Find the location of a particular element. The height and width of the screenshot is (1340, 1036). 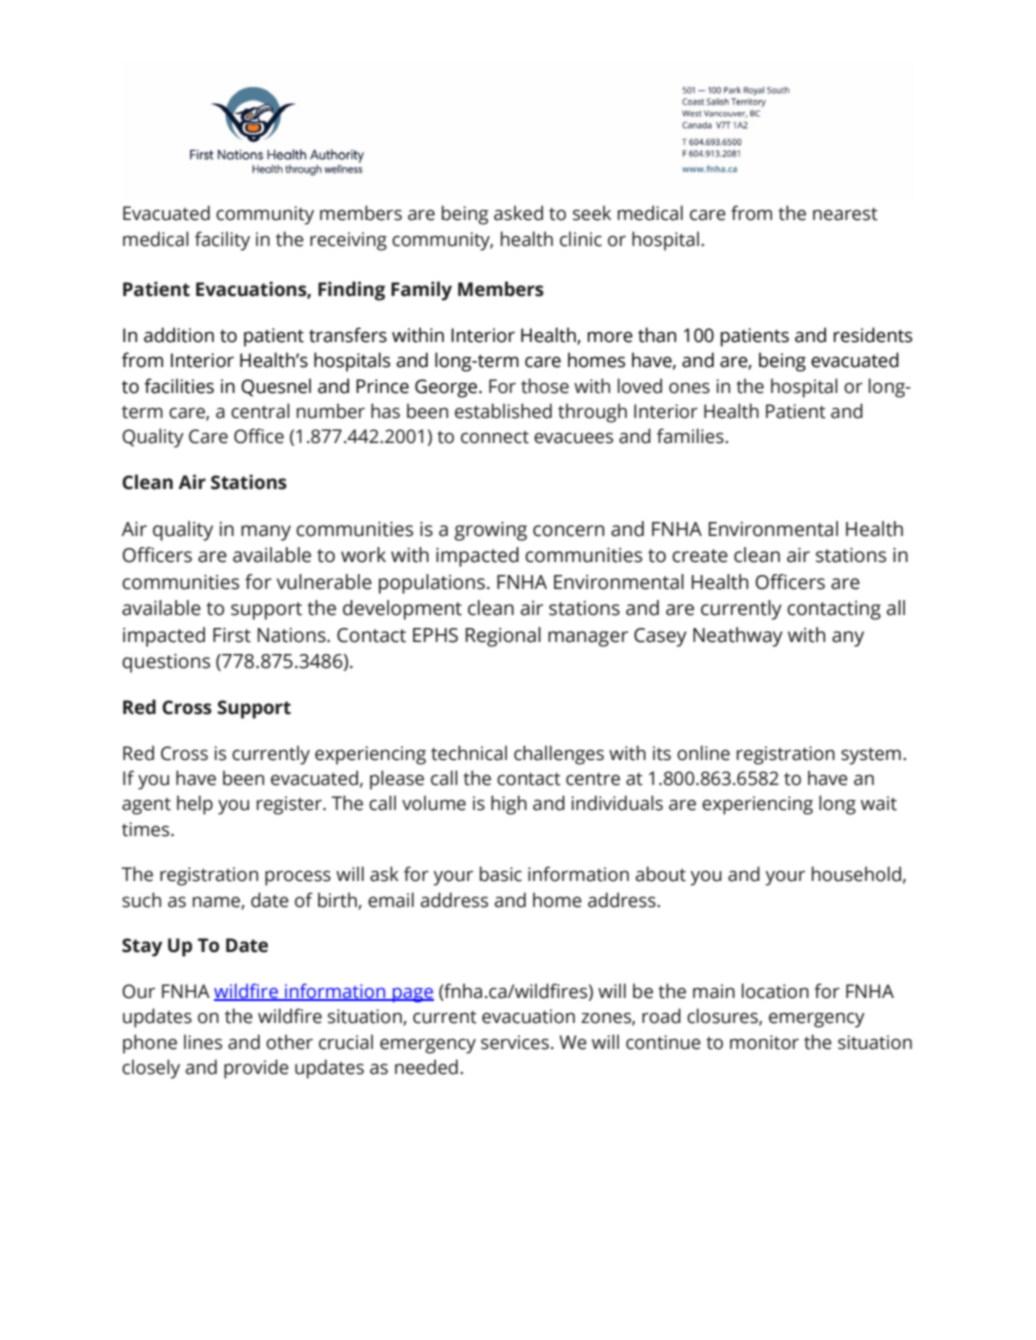

Casey is located at coordinates (660, 637).
